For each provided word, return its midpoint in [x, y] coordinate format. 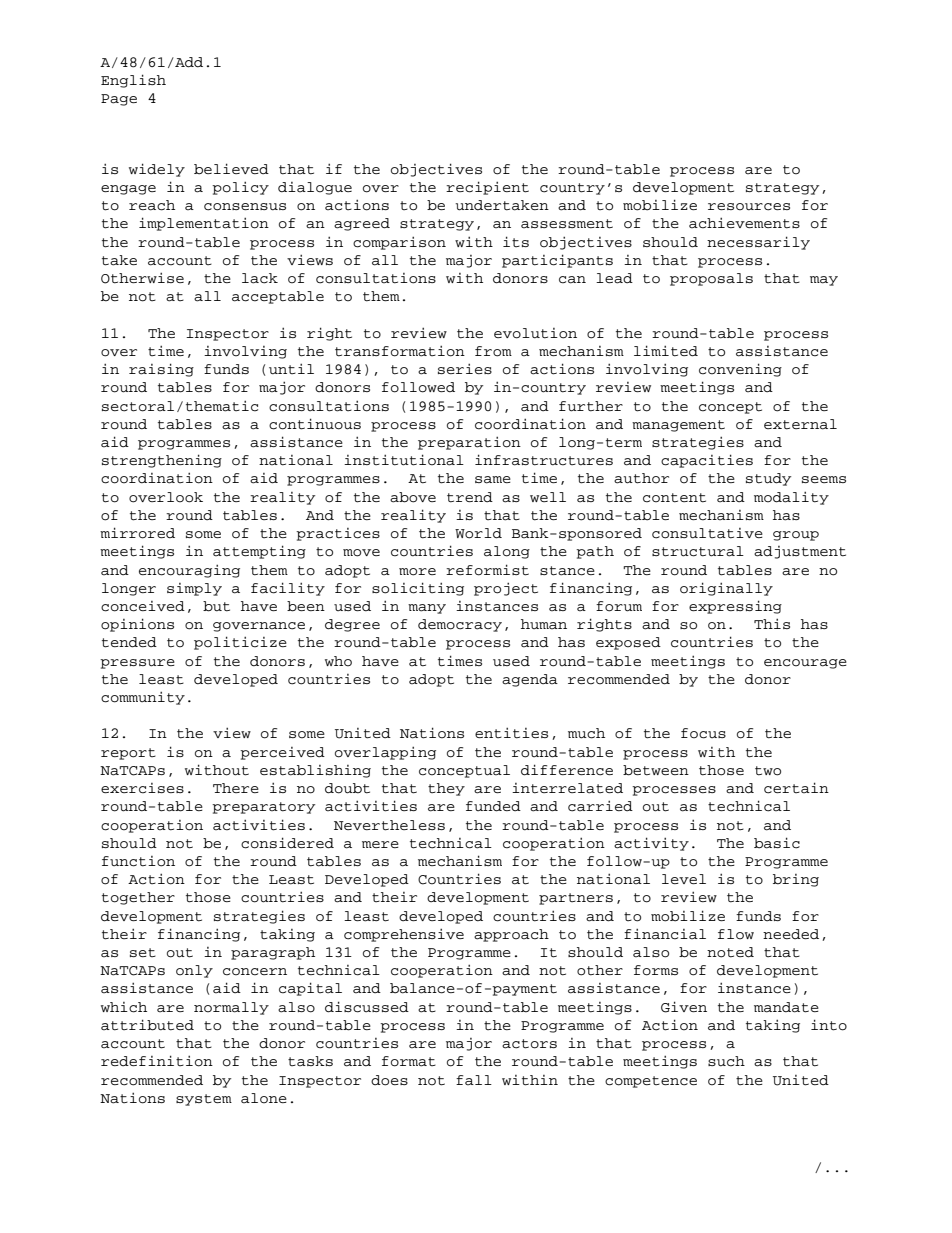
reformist [487, 570]
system [204, 1100]
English [133, 81]
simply [194, 589]
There [236, 788]
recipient [487, 188]
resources [749, 207]
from [493, 351]
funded [493, 806]
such [726, 1061]
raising [161, 370]
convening [740, 370]
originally [726, 589]
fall [474, 1080]
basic [777, 843]
